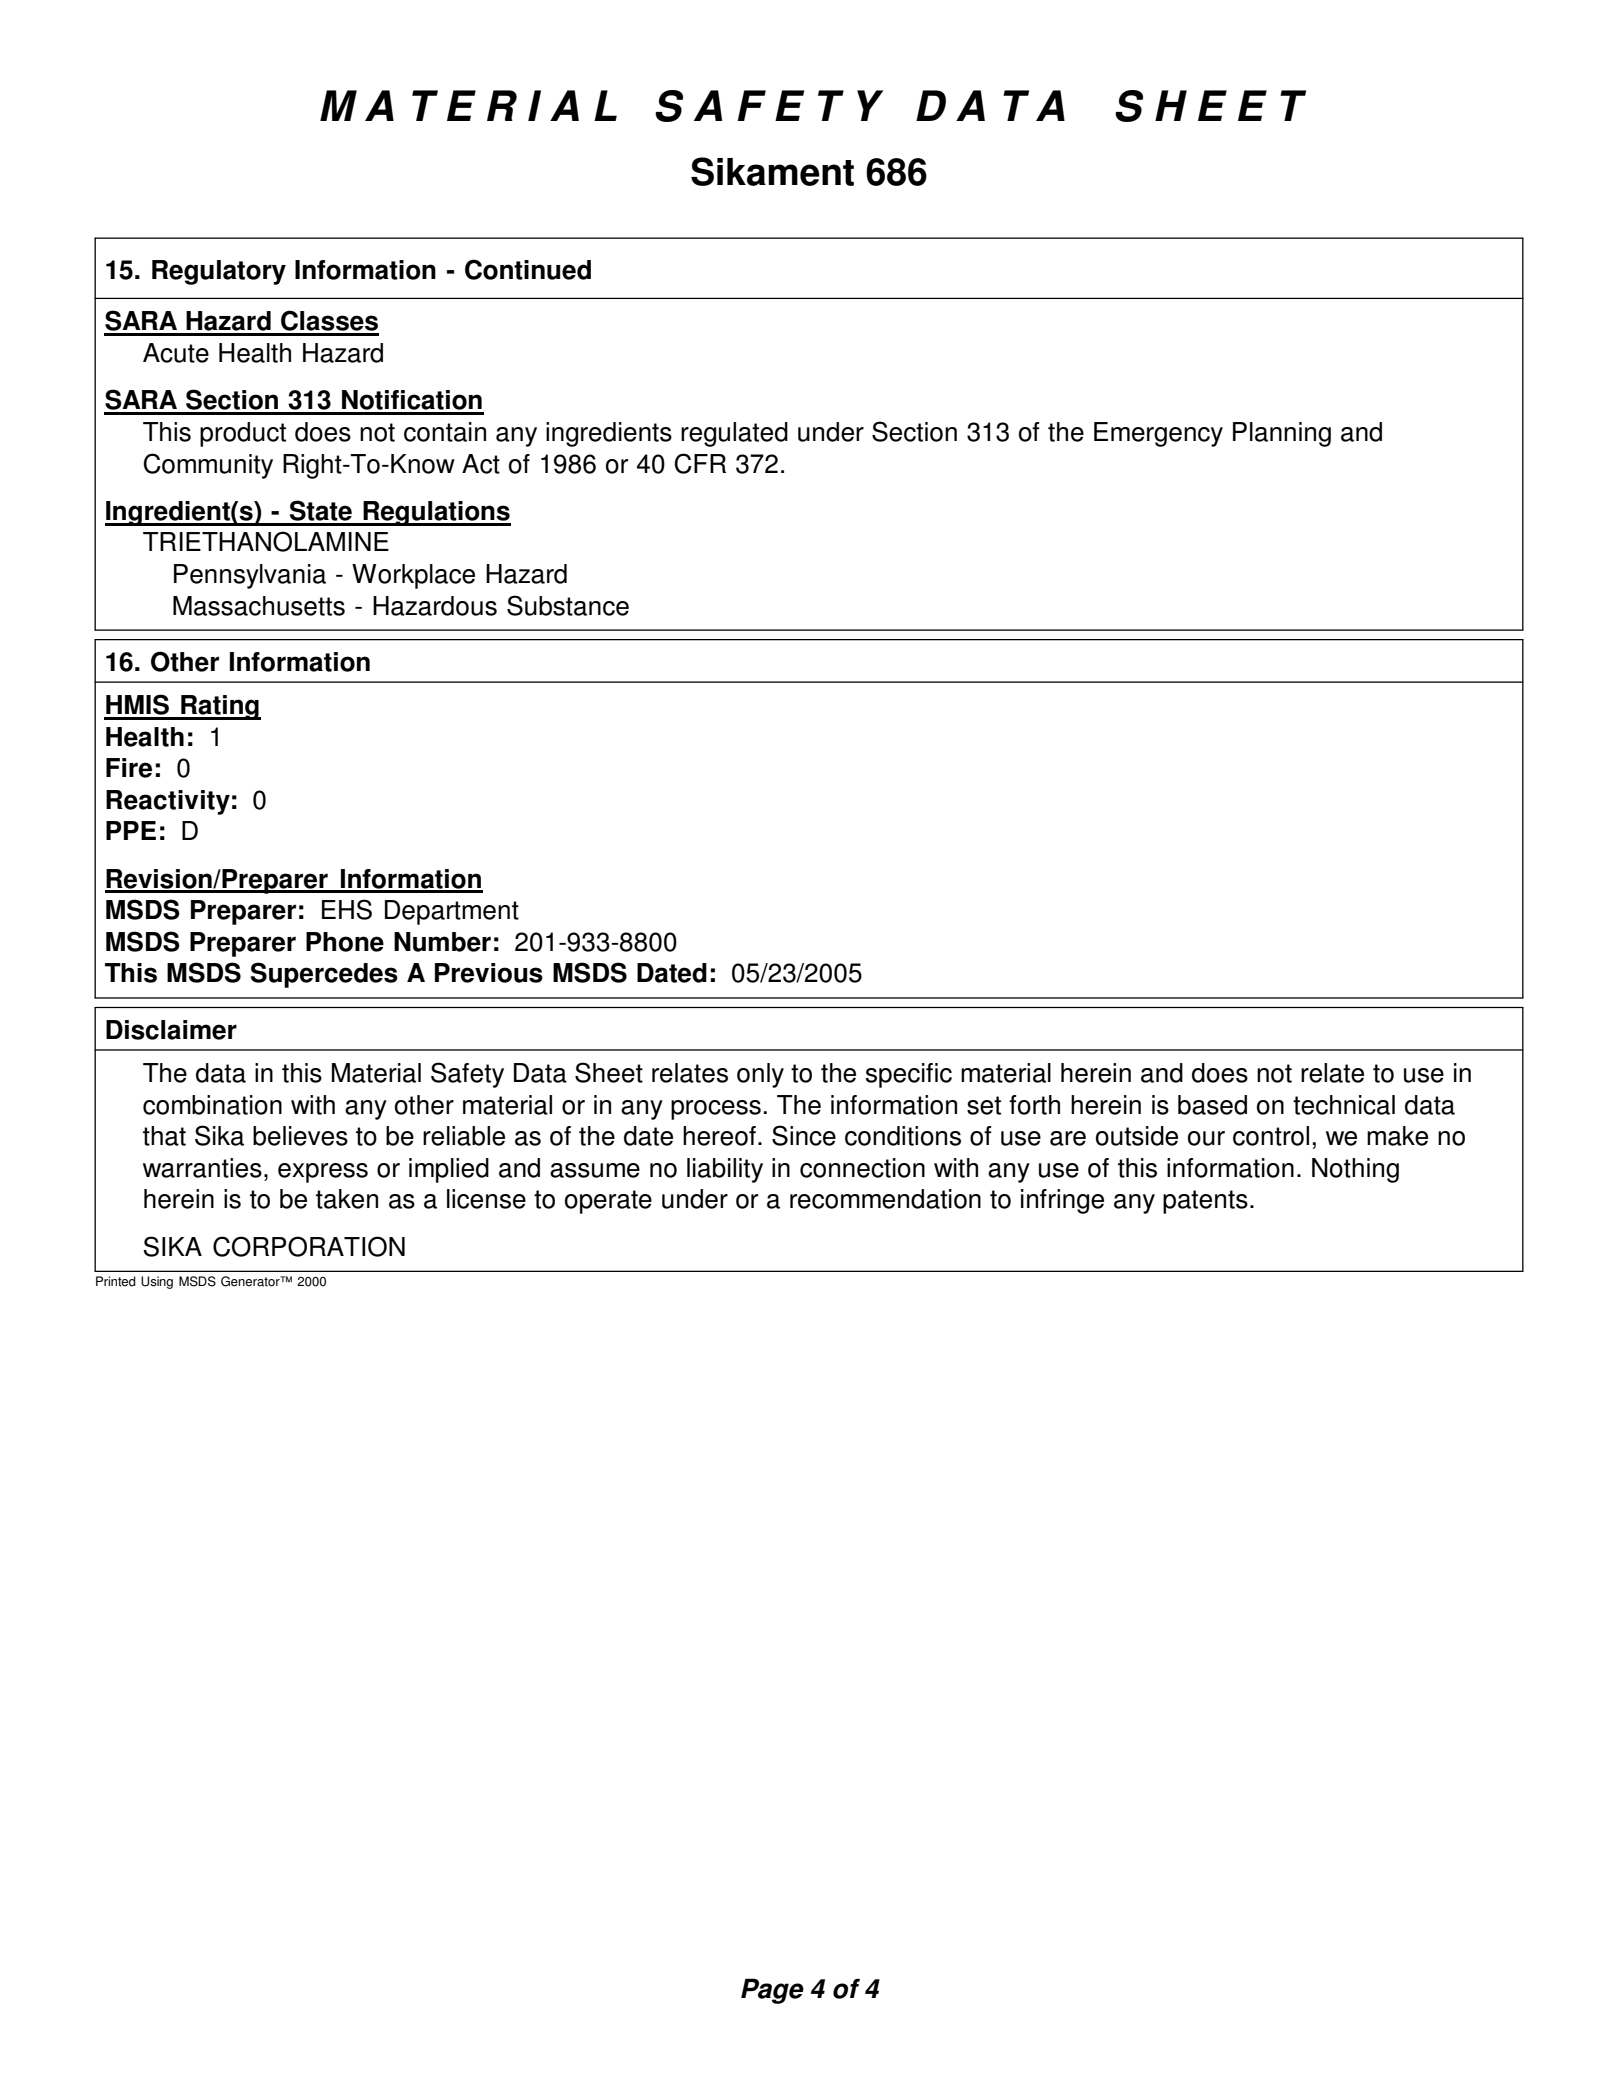 This page has height=2093, width=1618. What do you see at coordinates (219, 272) in the page?
I see `Regulatory` at bounding box center [219, 272].
